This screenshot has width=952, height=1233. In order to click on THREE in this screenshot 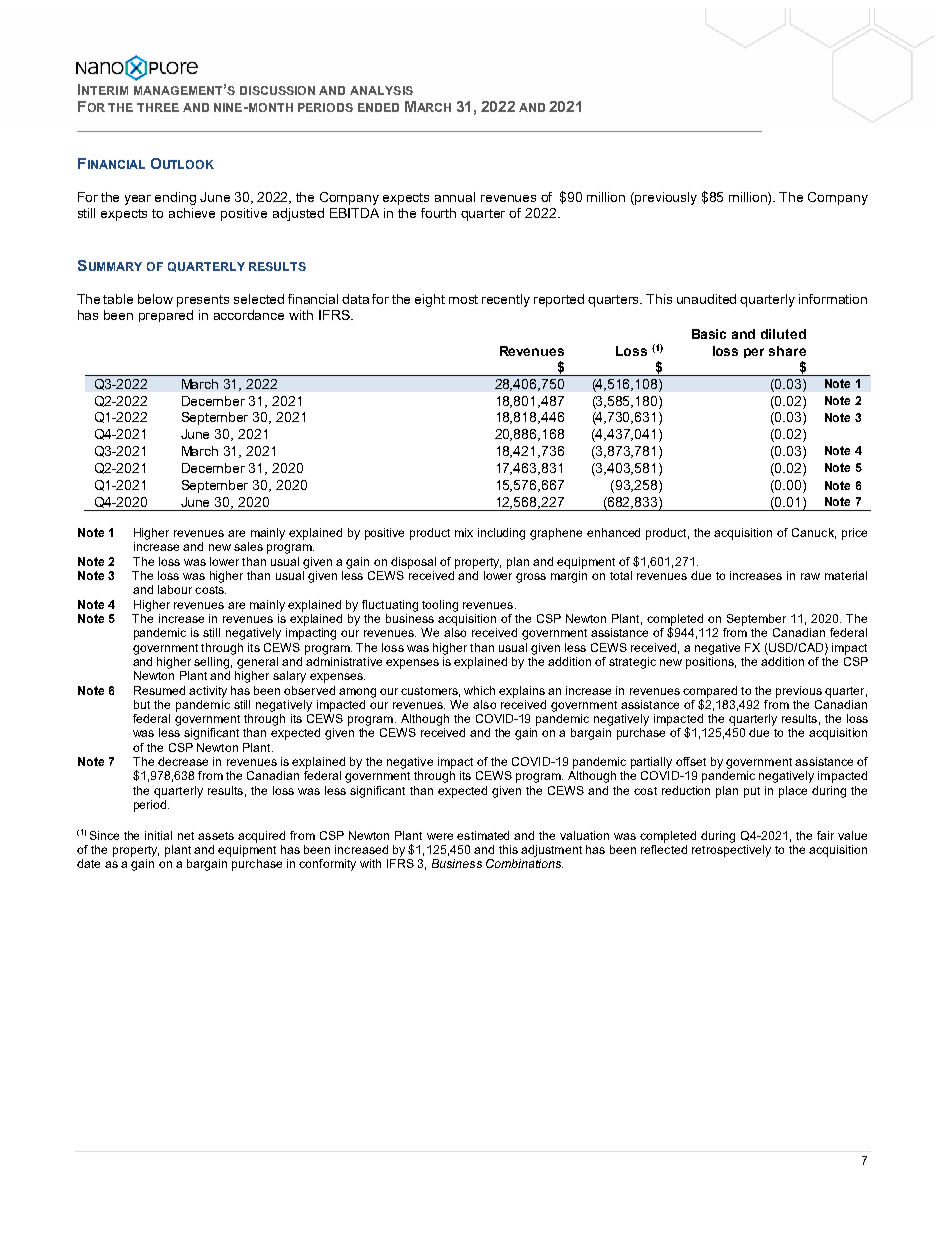, I will do `click(158, 107)`.
